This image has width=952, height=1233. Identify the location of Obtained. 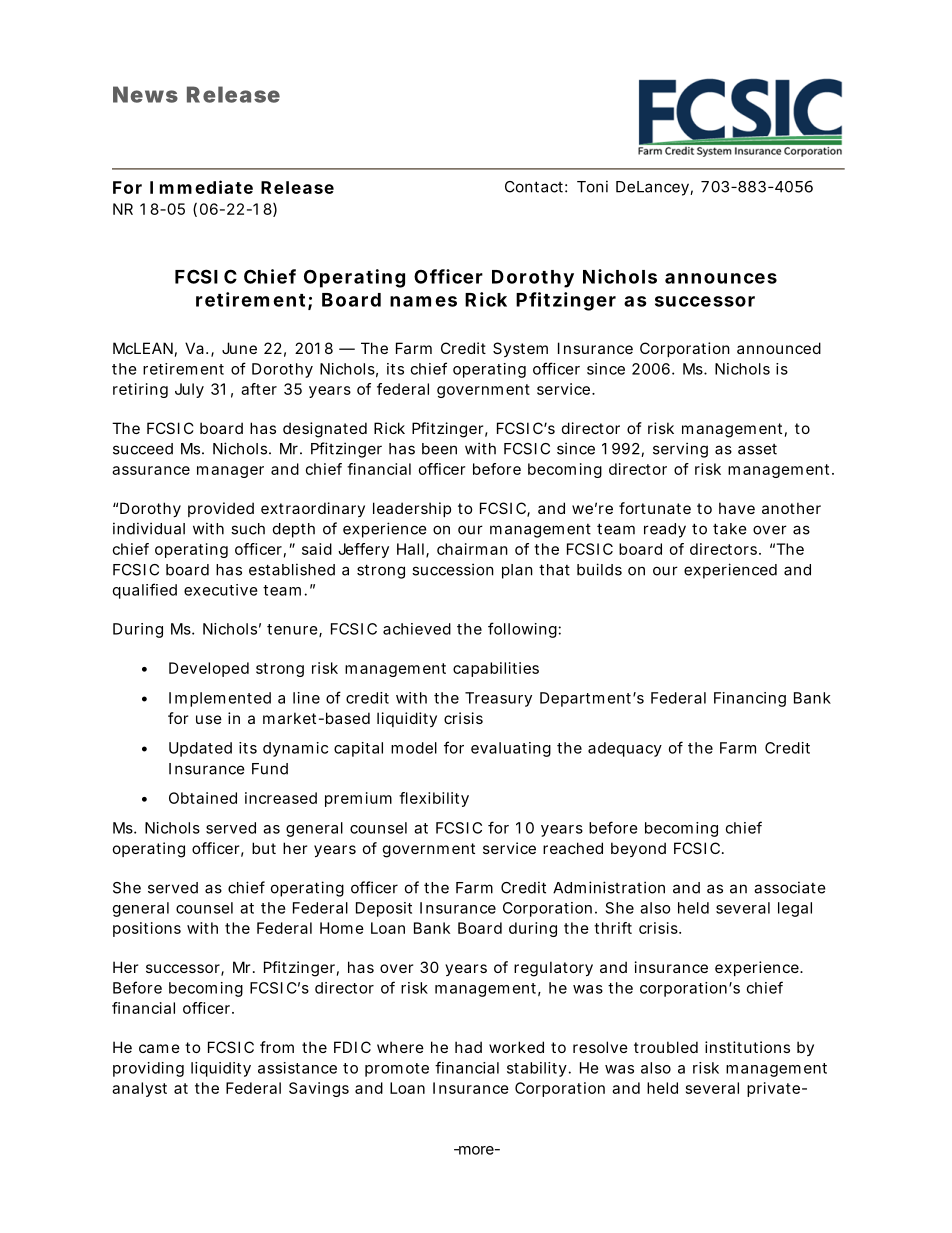
(203, 798).
